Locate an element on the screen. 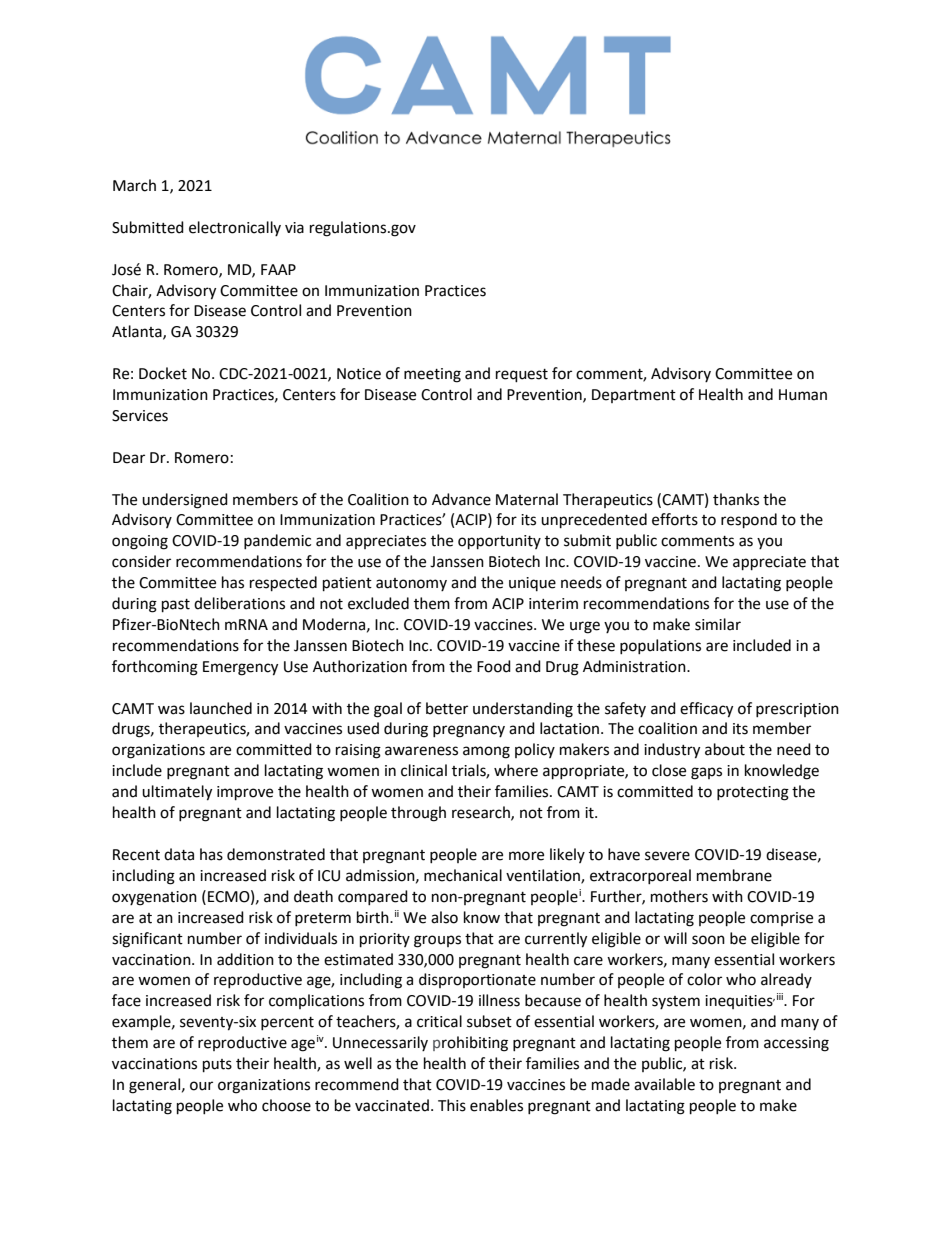 The height and width of the screenshot is (1233, 952). Human is located at coordinates (803, 395).
